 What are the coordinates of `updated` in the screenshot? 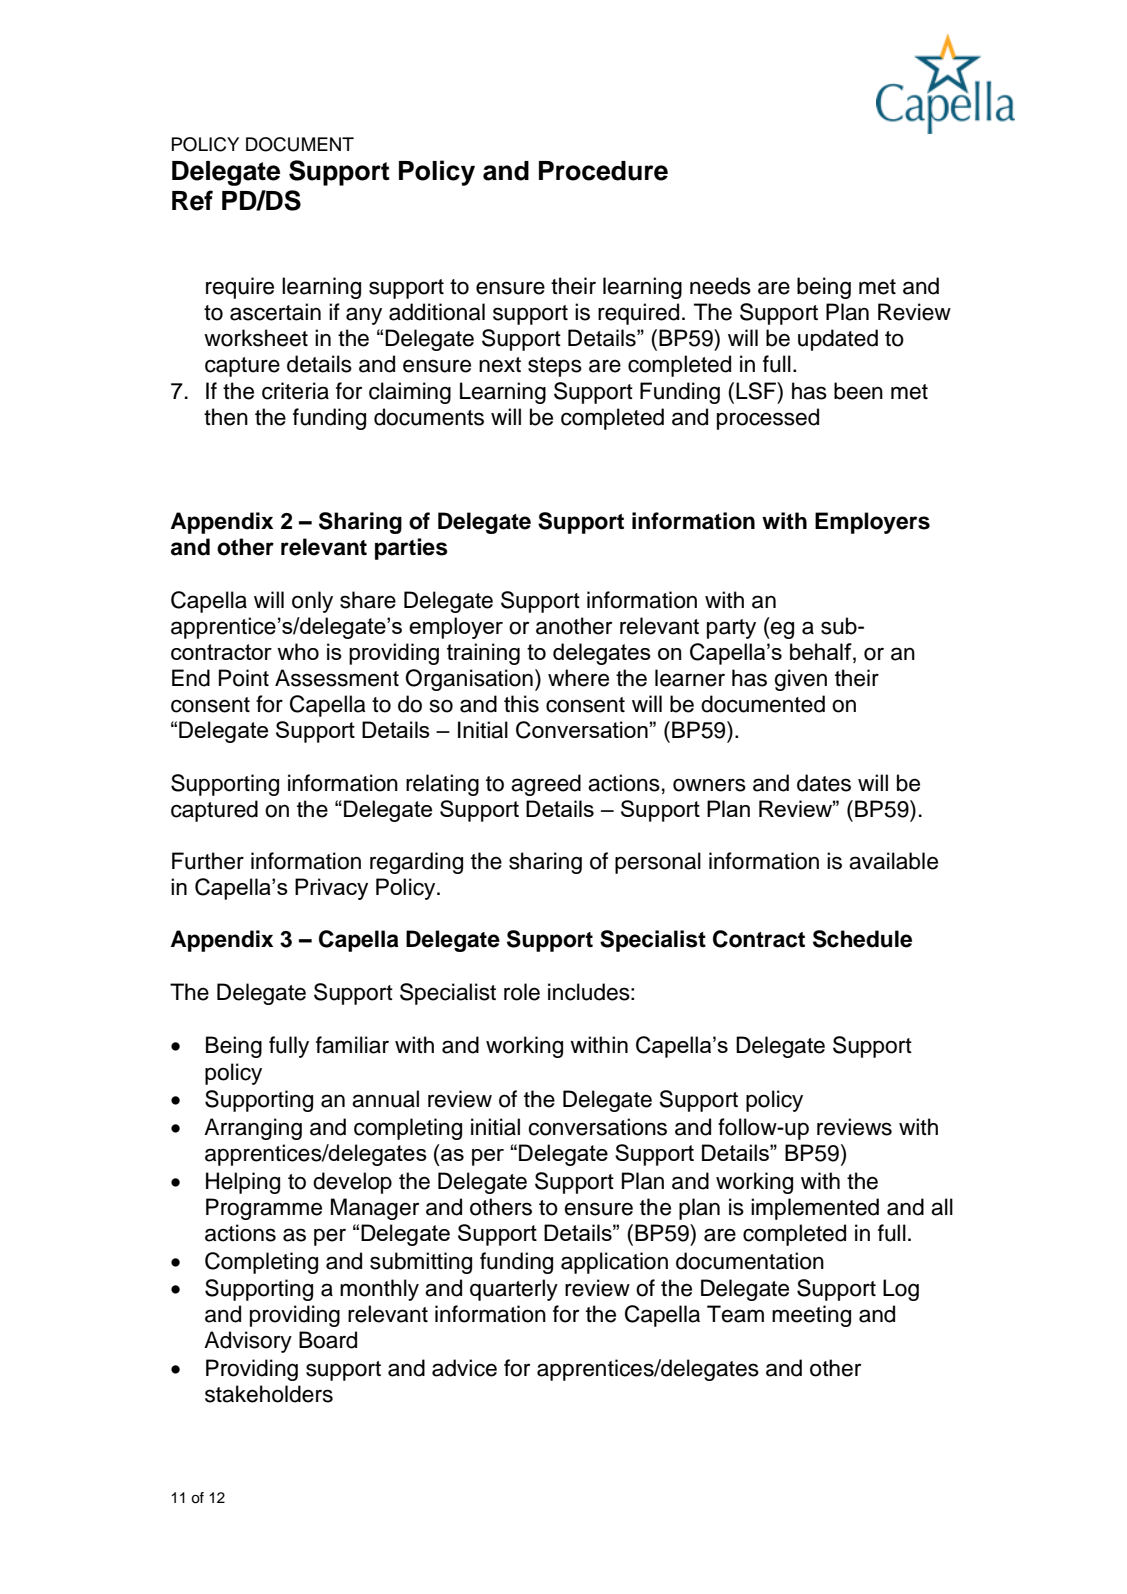 It's located at (838, 340).
